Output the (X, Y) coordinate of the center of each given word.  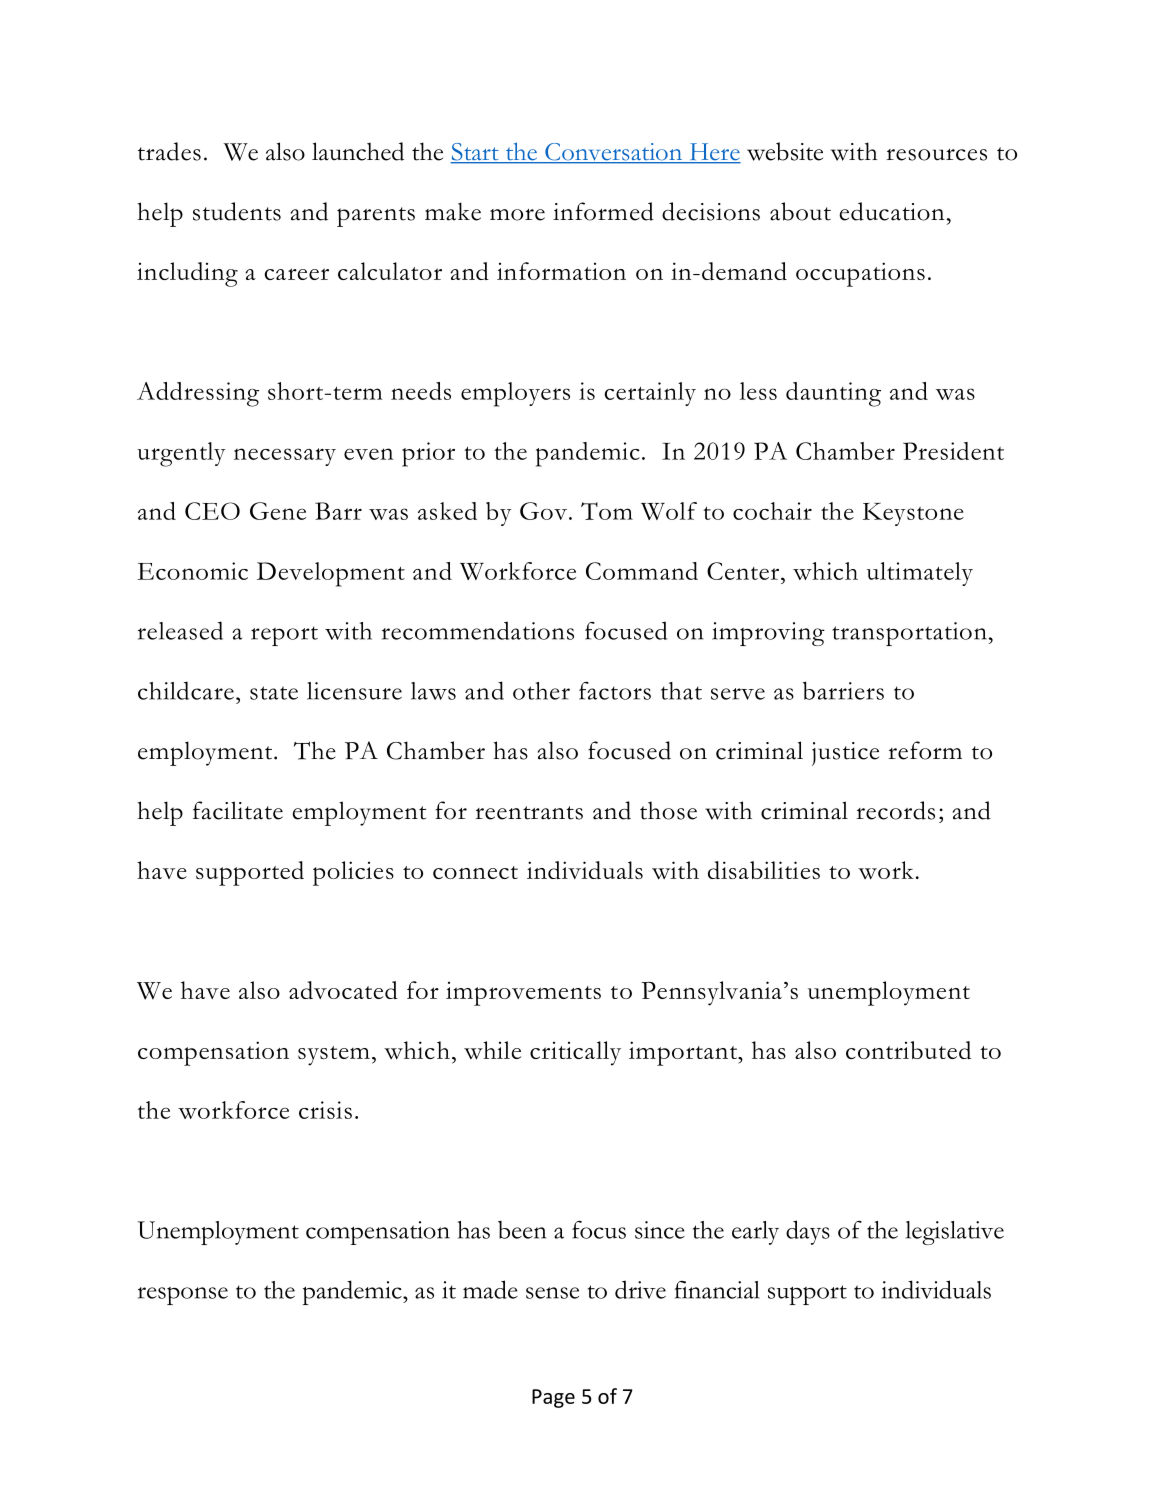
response (183, 1296)
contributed (908, 1050)
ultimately (920, 574)
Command (642, 571)
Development (331, 574)
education (892, 211)
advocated (343, 990)
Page (553, 1398)
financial (717, 1290)
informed (603, 211)
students (237, 211)
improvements (523, 994)
